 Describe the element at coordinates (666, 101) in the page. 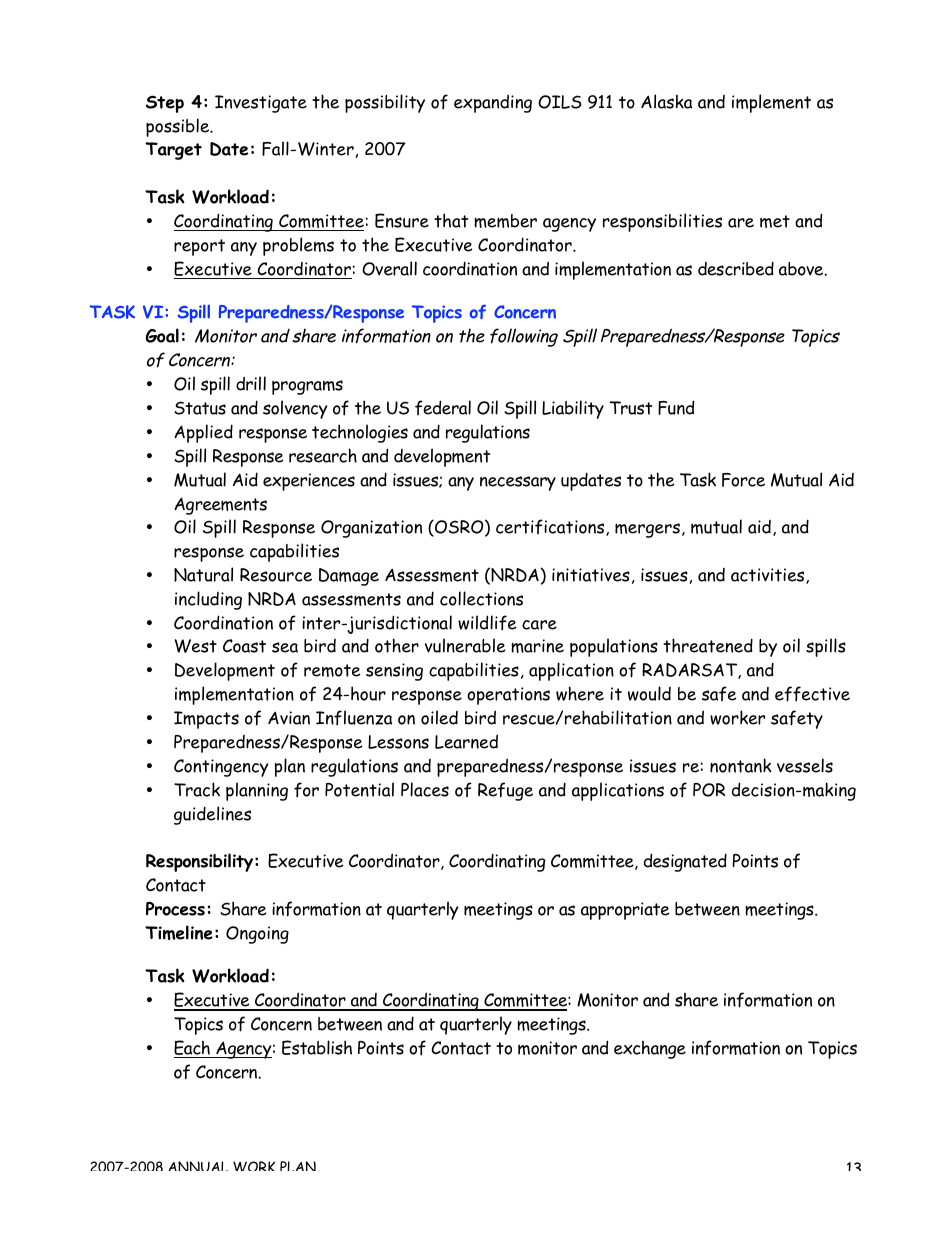

I see `Alaska` at that location.
